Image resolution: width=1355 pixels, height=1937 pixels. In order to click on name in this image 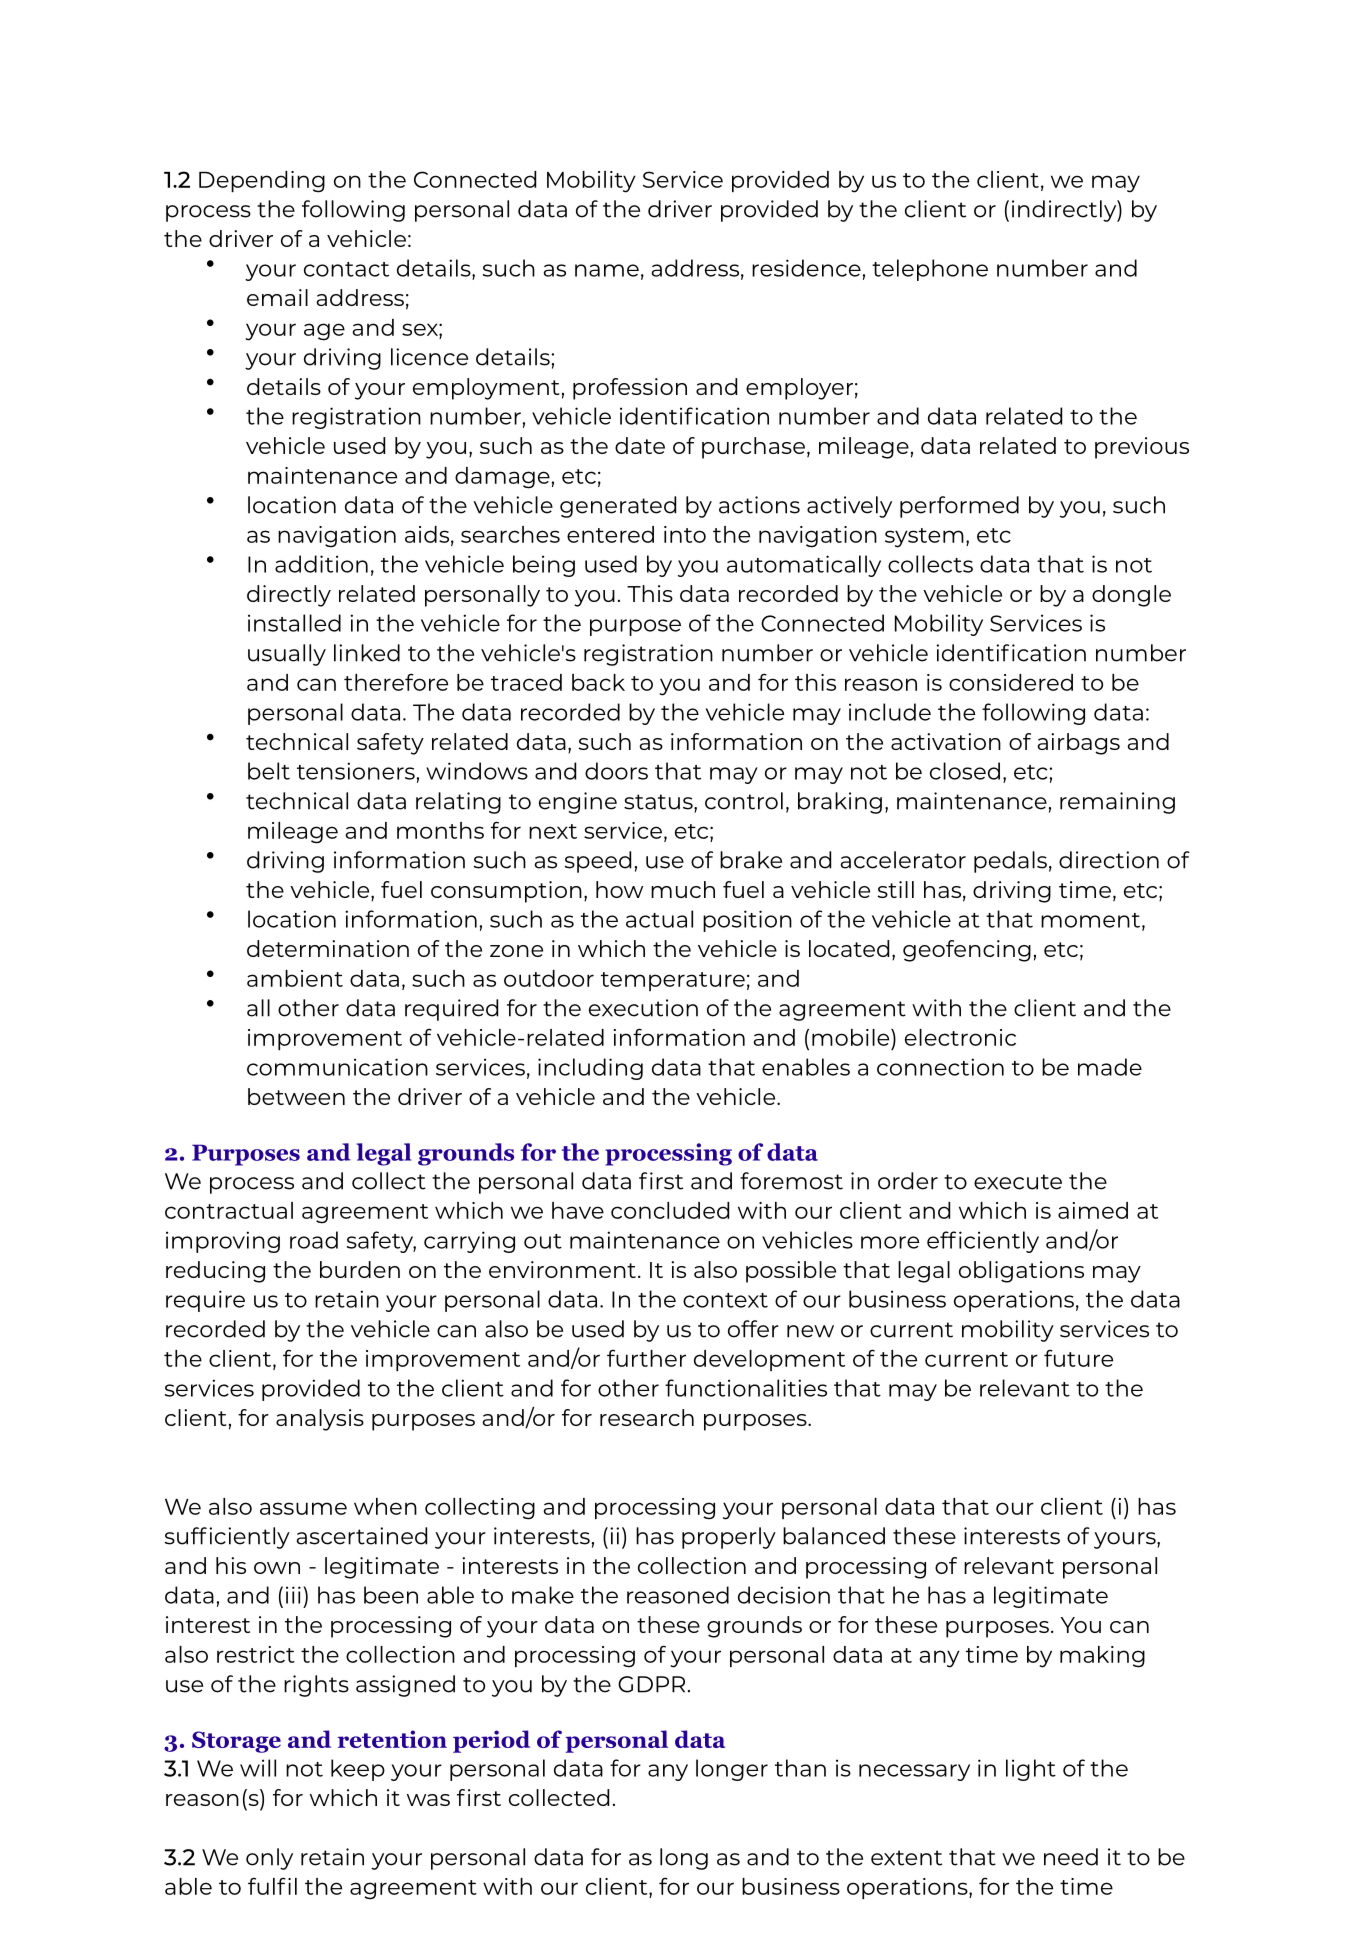, I will do `click(607, 270)`.
